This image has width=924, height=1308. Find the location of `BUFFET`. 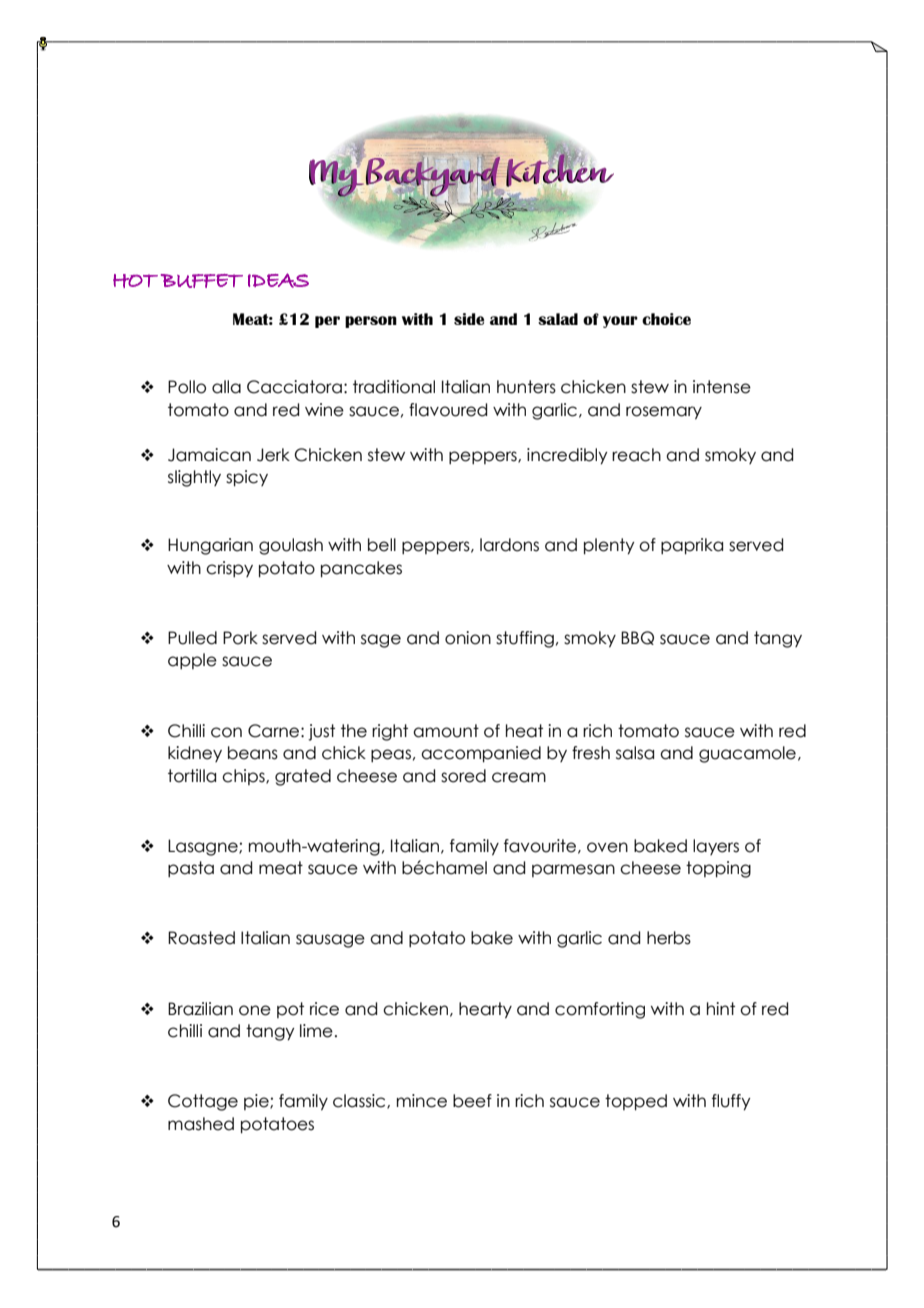

BUFFET is located at coordinates (202, 281).
